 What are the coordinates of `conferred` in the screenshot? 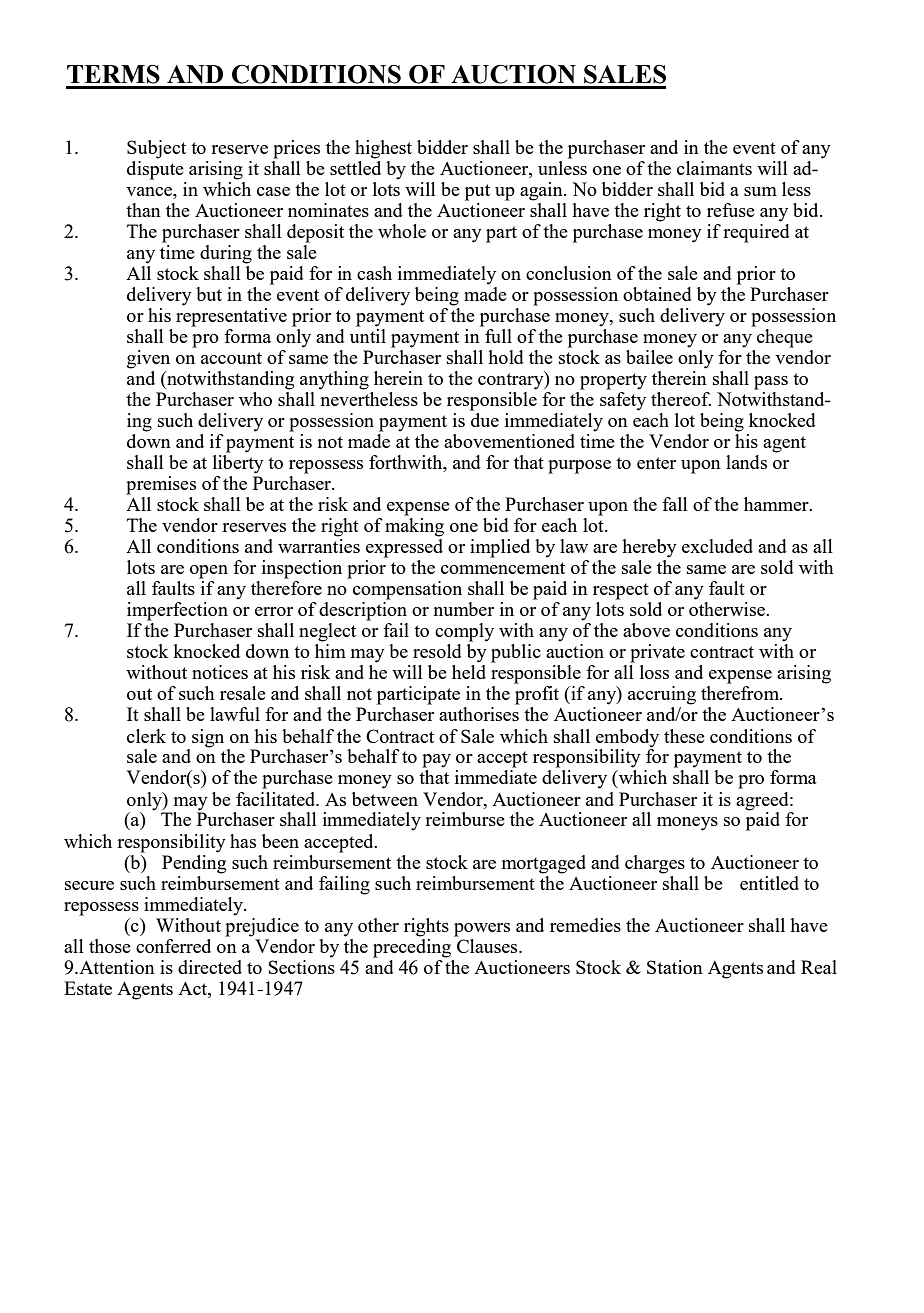 It's located at (173, 946).
